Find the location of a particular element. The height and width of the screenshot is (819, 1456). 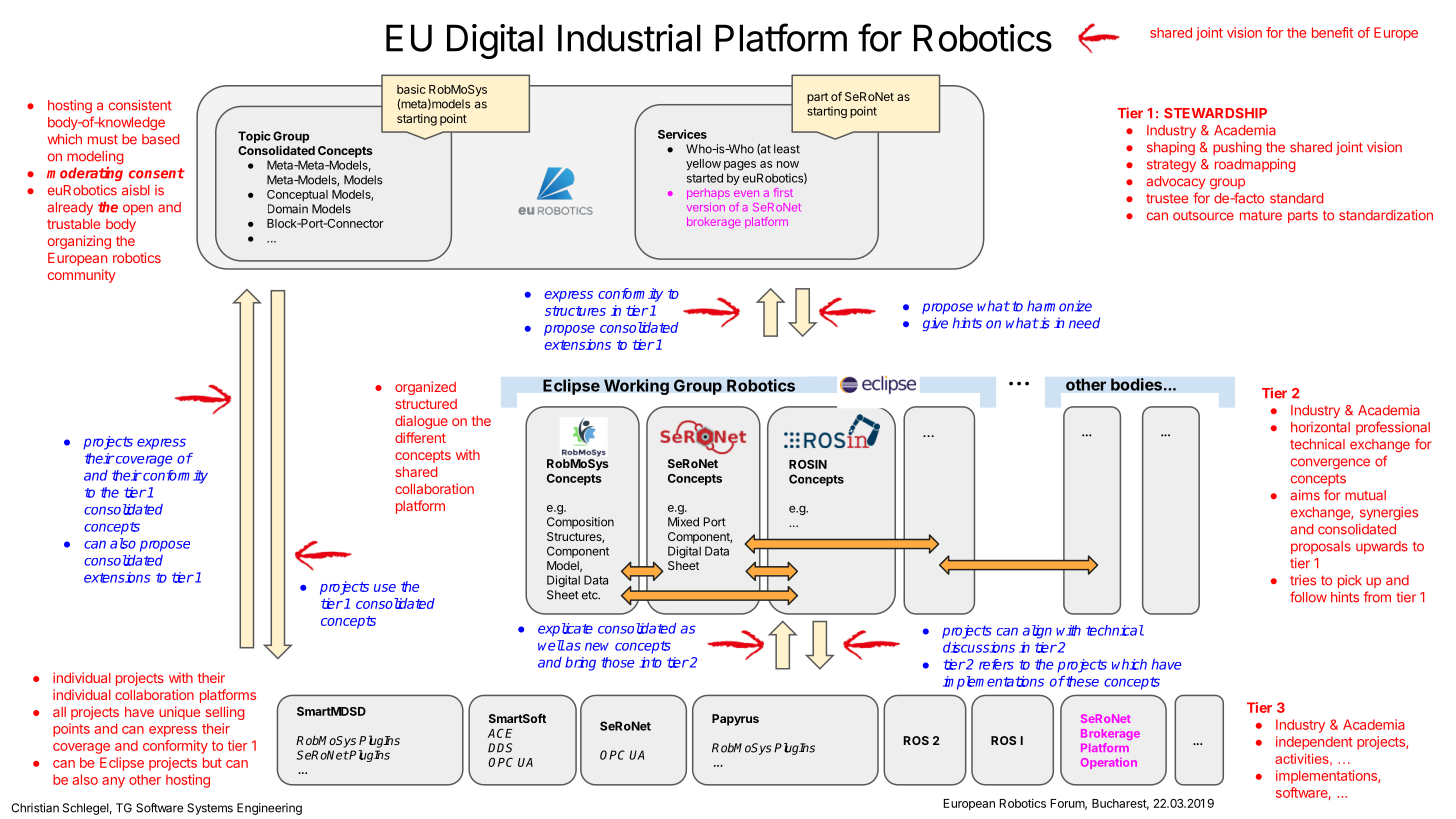

horizontal is located at coordinates (1320, 427).
